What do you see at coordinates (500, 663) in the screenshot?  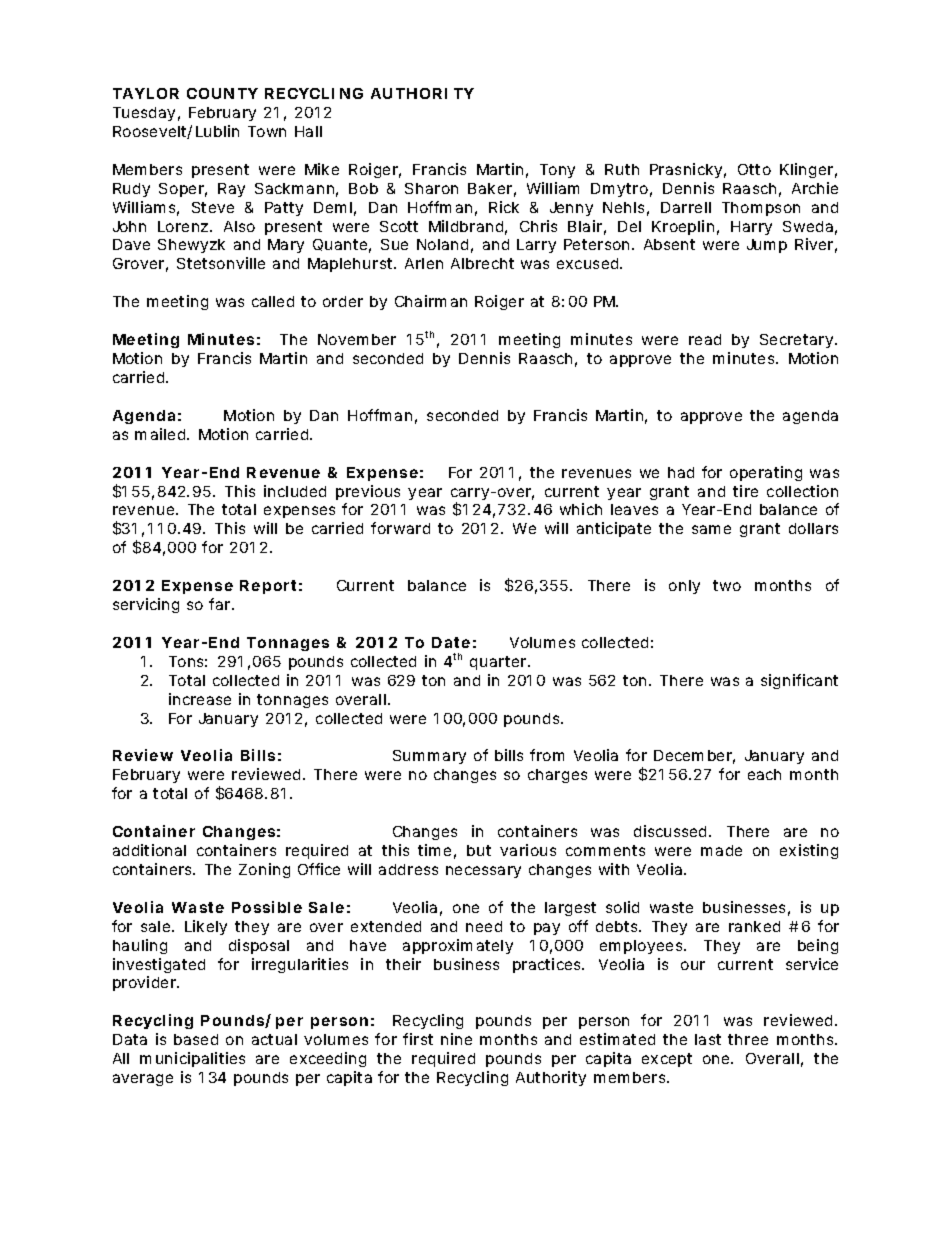 I see `quarter` at bounding box center [500, 663].
